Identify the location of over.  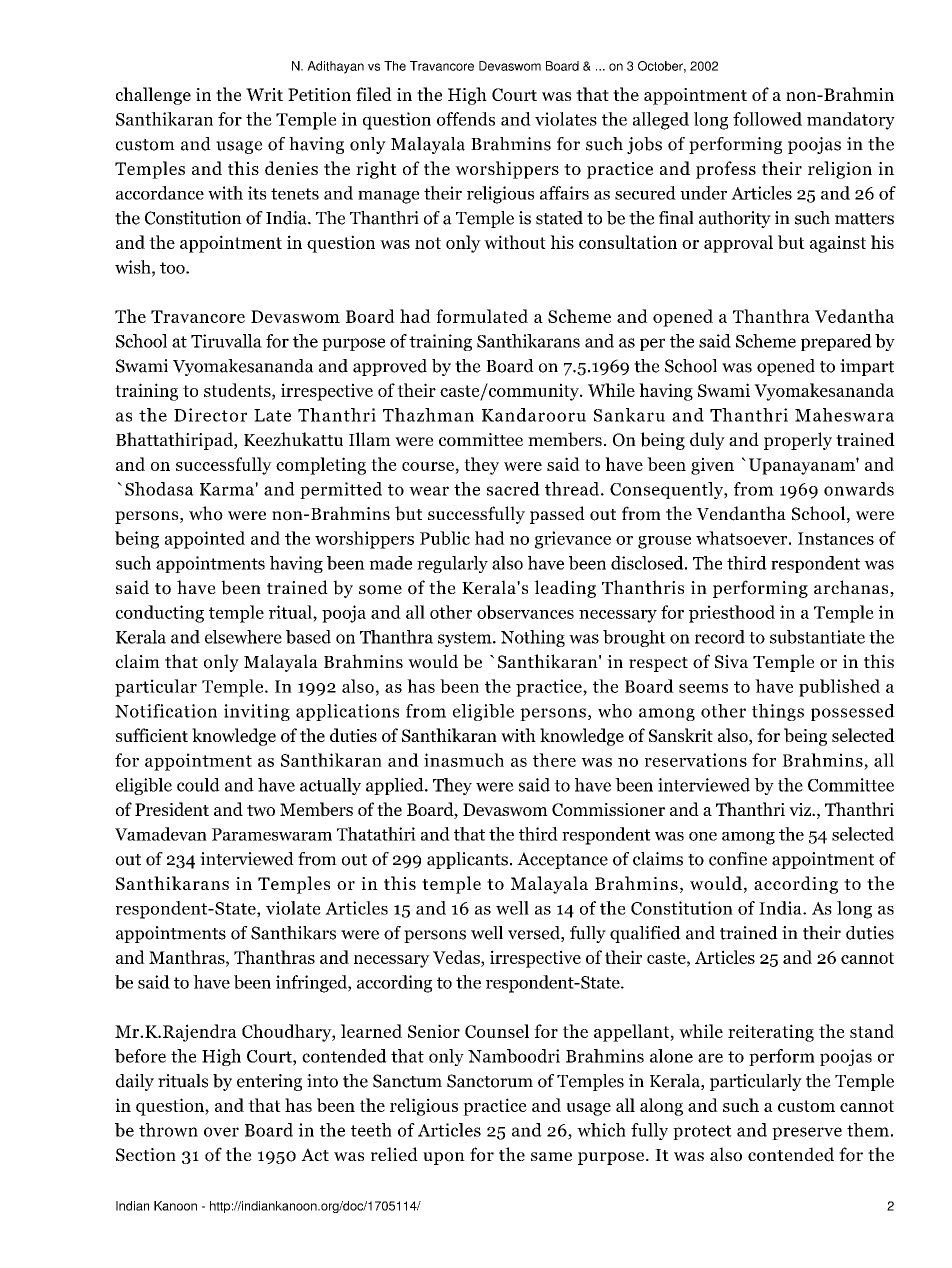
(221, 1132).
